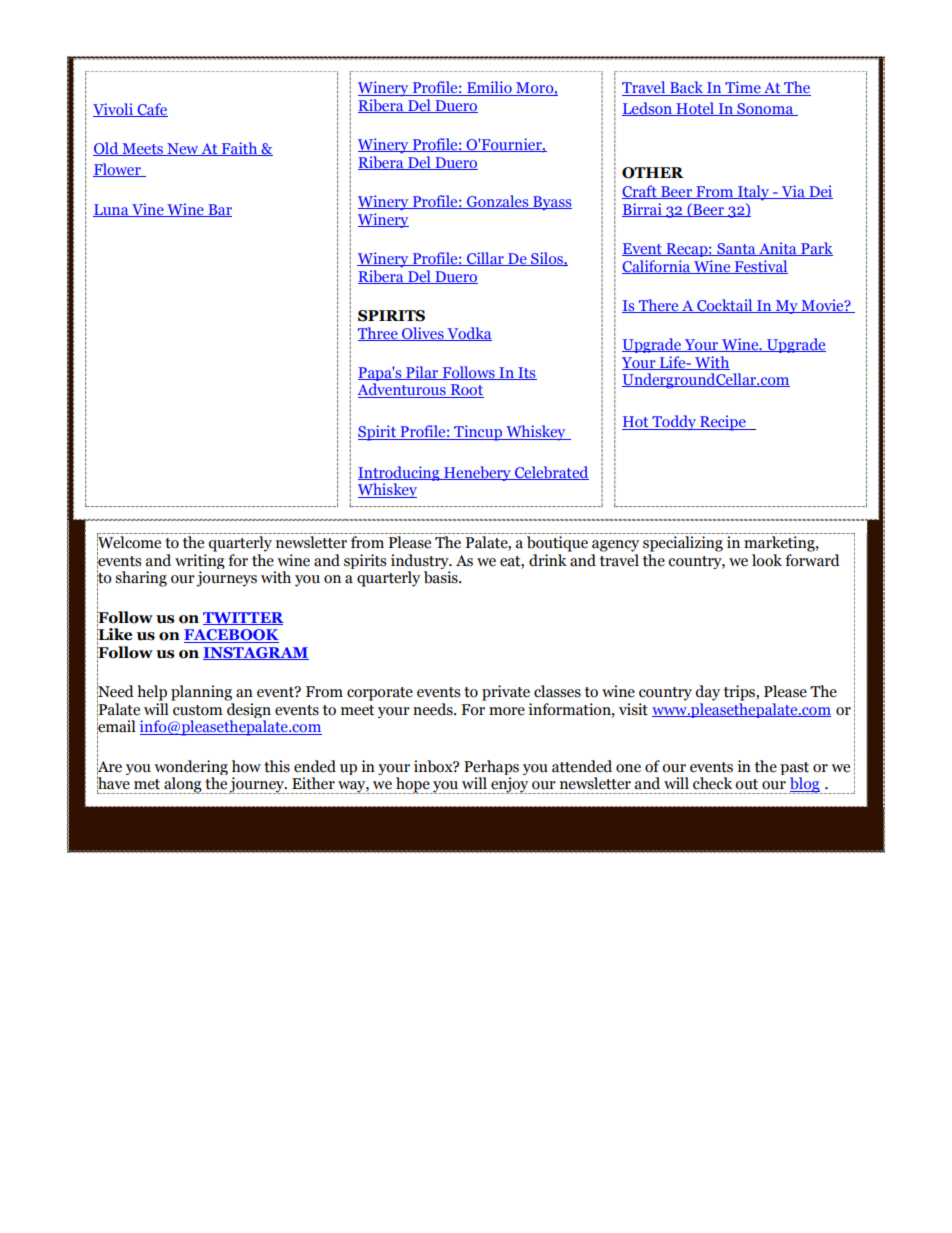 The width and height of the screenshot is (952, 1233). Describe the element at coordinates (219, 210) in the screenshot. I see `Bar` at that location.
